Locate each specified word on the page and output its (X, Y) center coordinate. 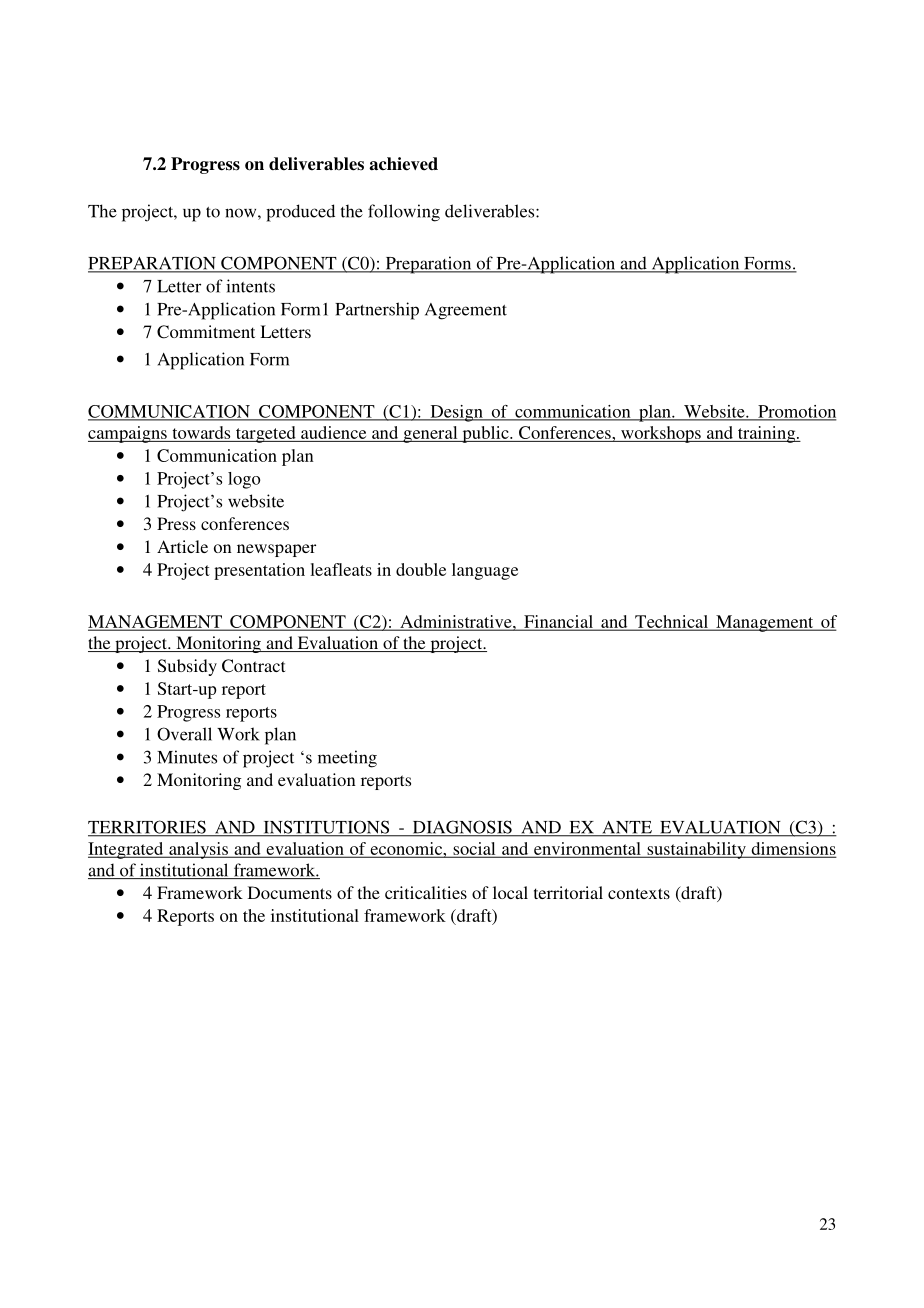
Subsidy (187, 667)
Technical (672, 622)
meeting (347, 759)
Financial (558, 622)
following (404, 213)
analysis (198, 850)
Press (176, 523)
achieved (403, 164)
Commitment (206, 332)
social (474, 849)
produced (300, 213)
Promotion (796, 412)
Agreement (466, 311)
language (485, 571)
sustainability (696, 850)
